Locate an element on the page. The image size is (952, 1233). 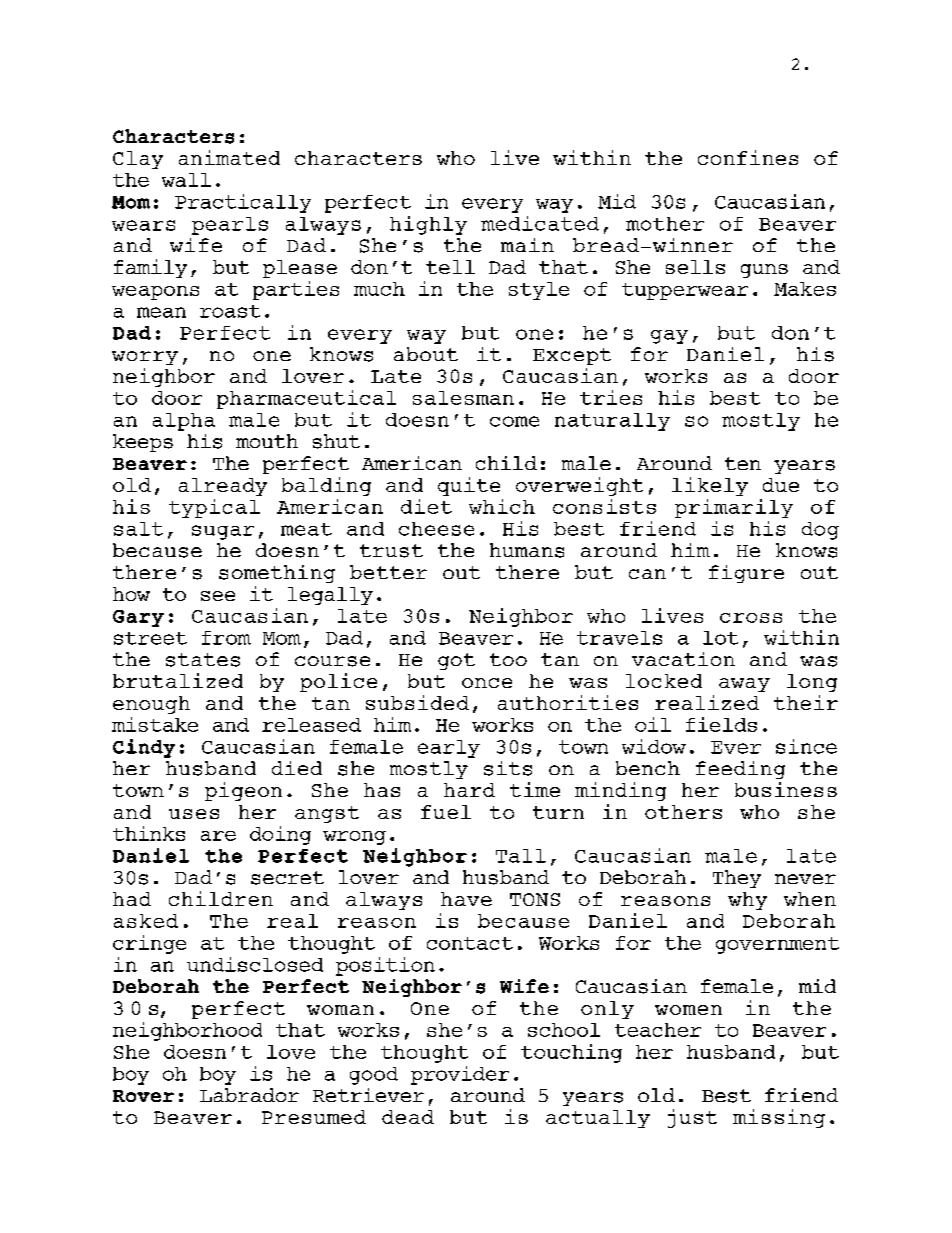
Practically is located at coordinates (243, 203).
